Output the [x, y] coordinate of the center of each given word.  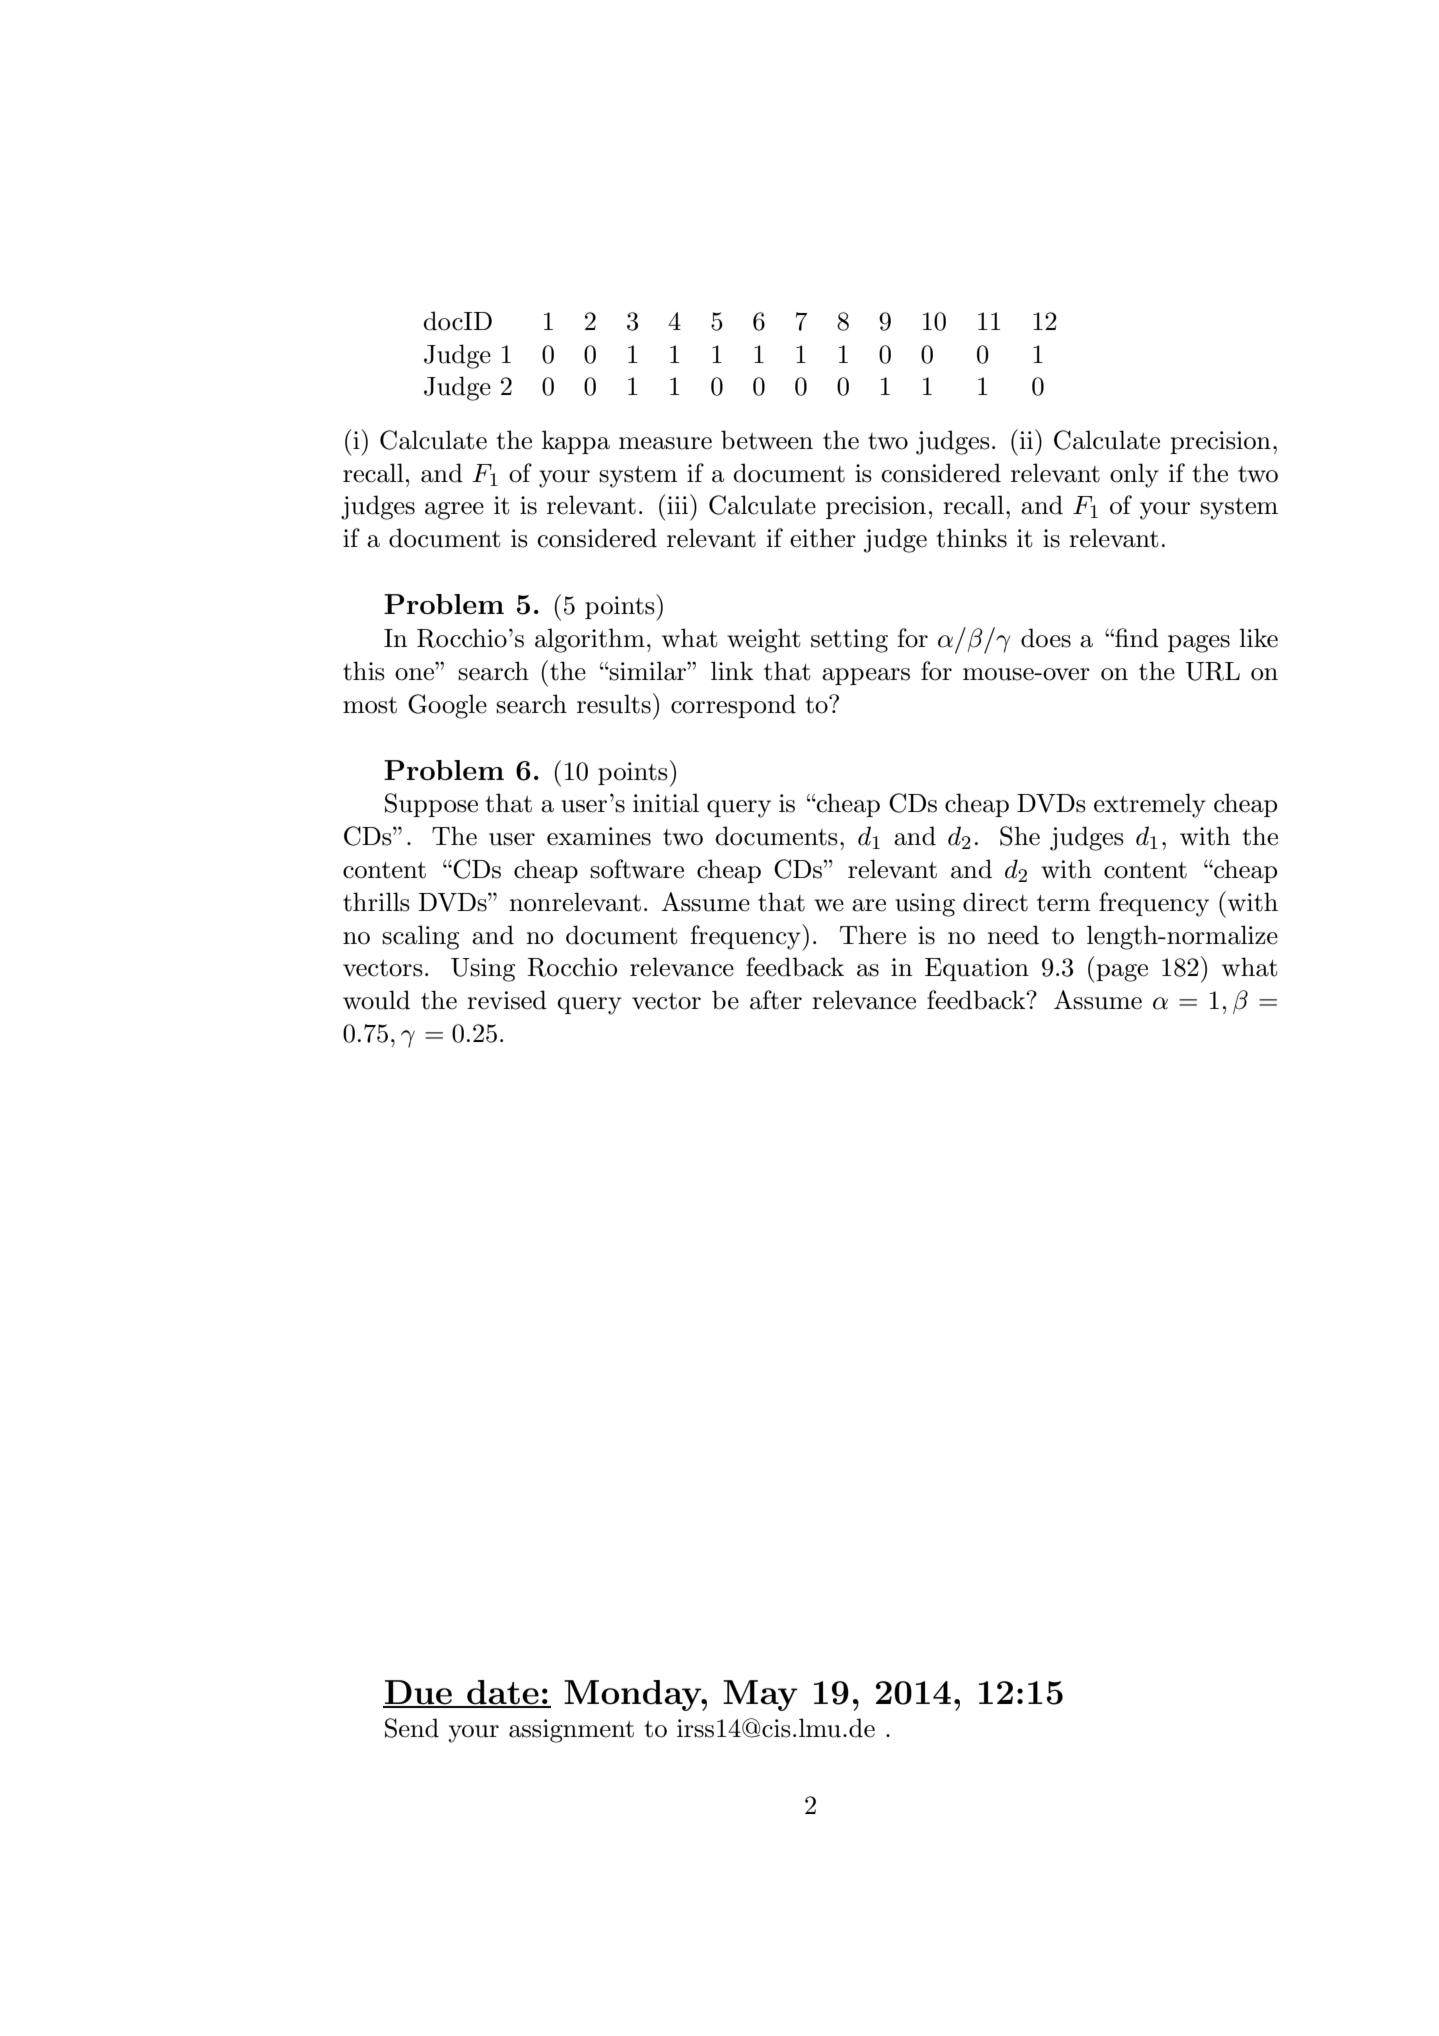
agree [454, 511]
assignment [571, 1731]
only [1134, 475]
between [767, 440]
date [503, 1693]
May [760, 1695]
